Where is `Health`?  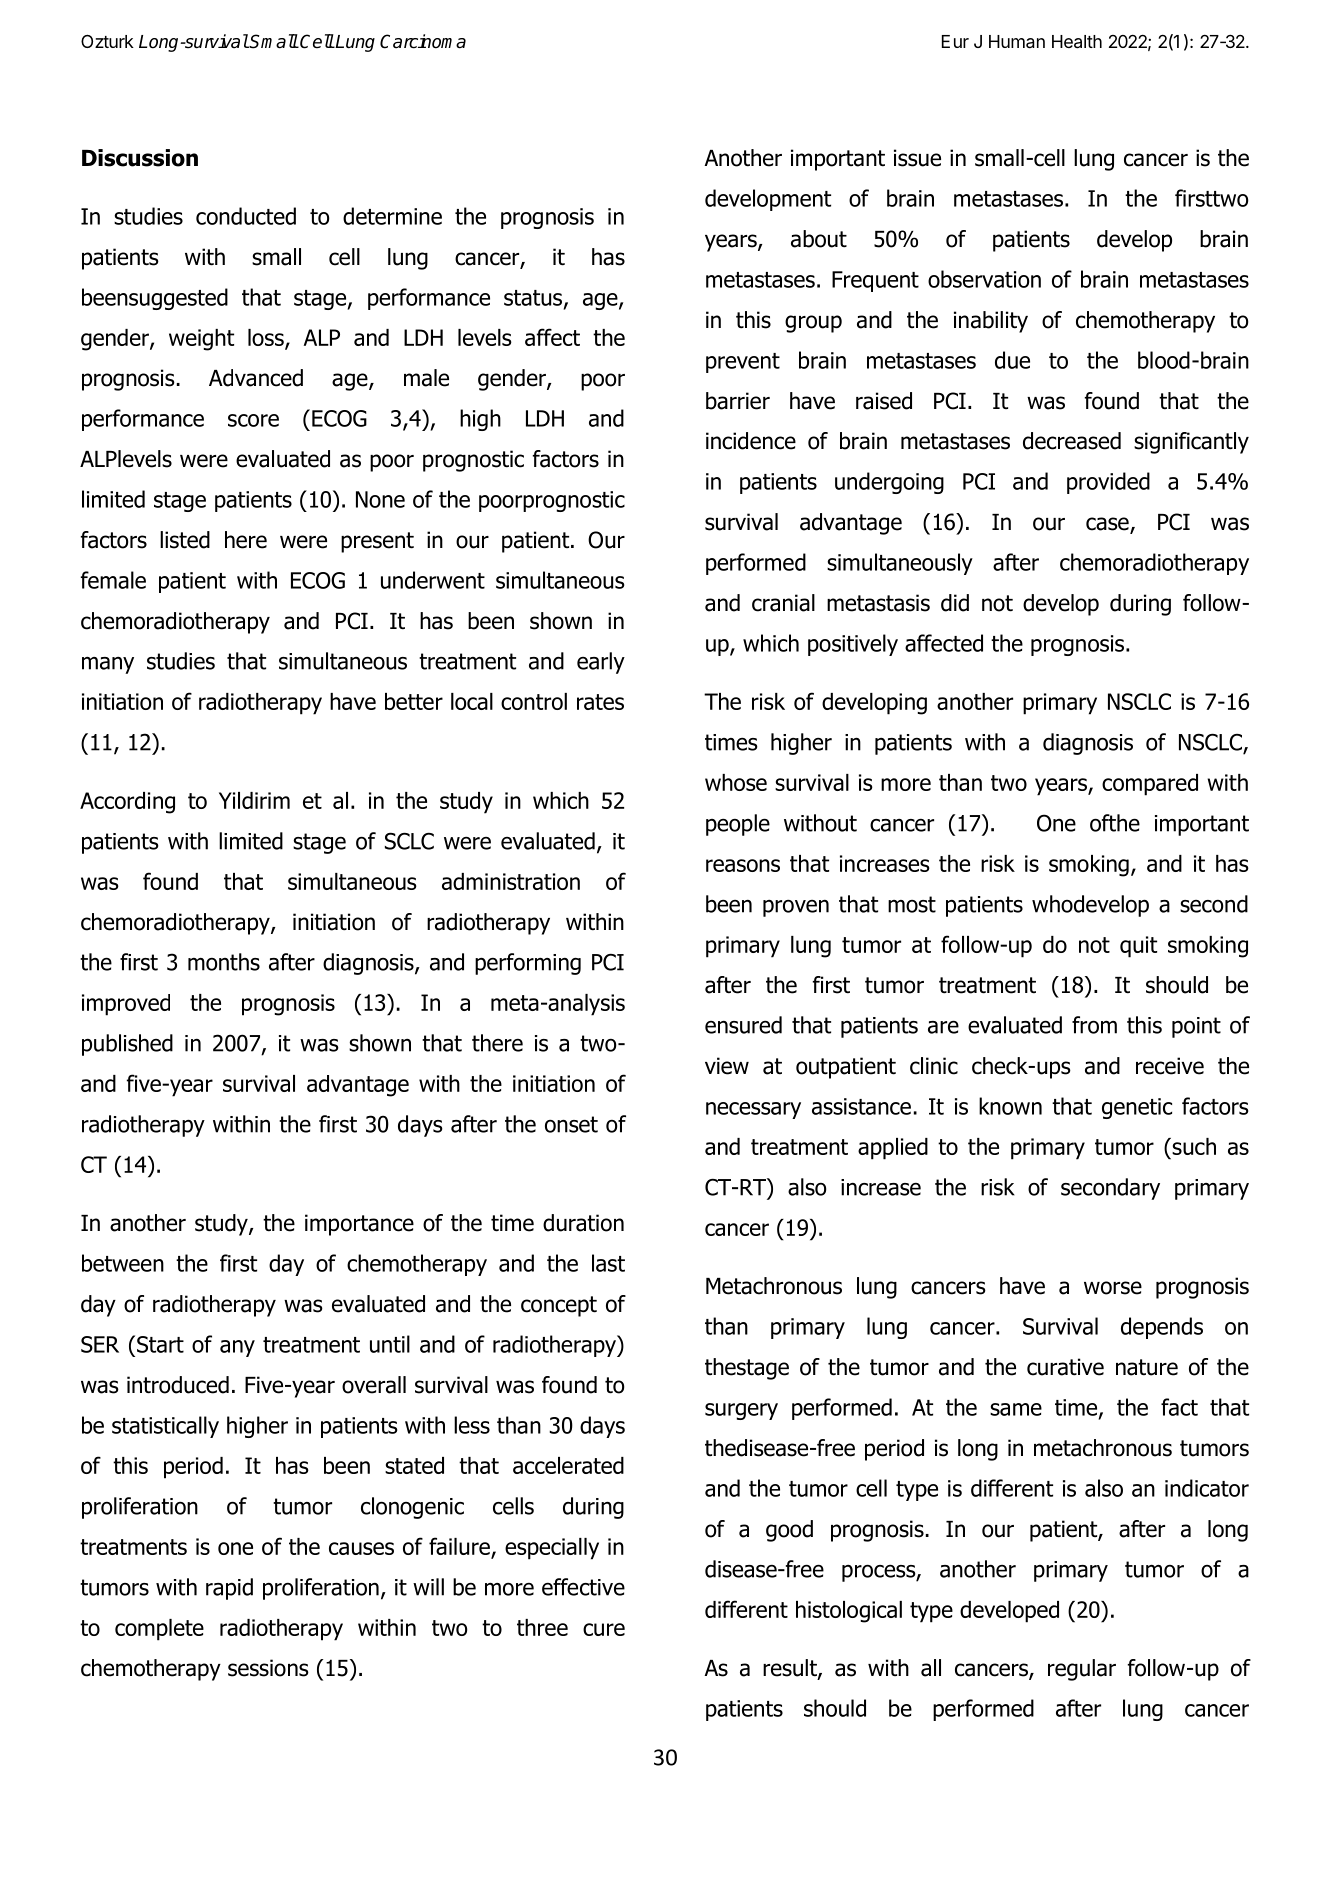 Health is located at coordinates (1077, 42).
